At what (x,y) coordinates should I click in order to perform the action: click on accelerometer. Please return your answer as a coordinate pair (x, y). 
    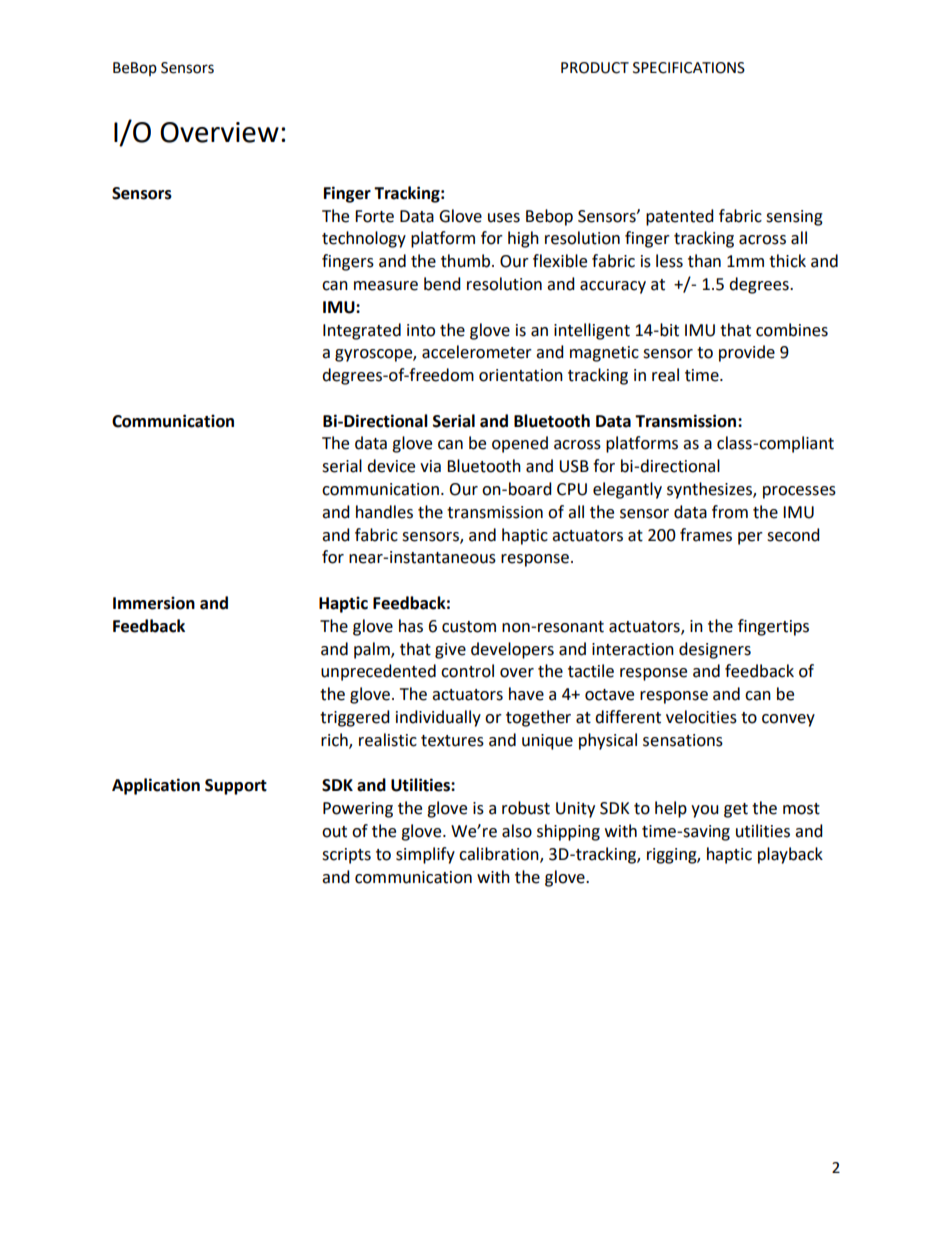
    Looking at the image, I should click on (477, 352).
